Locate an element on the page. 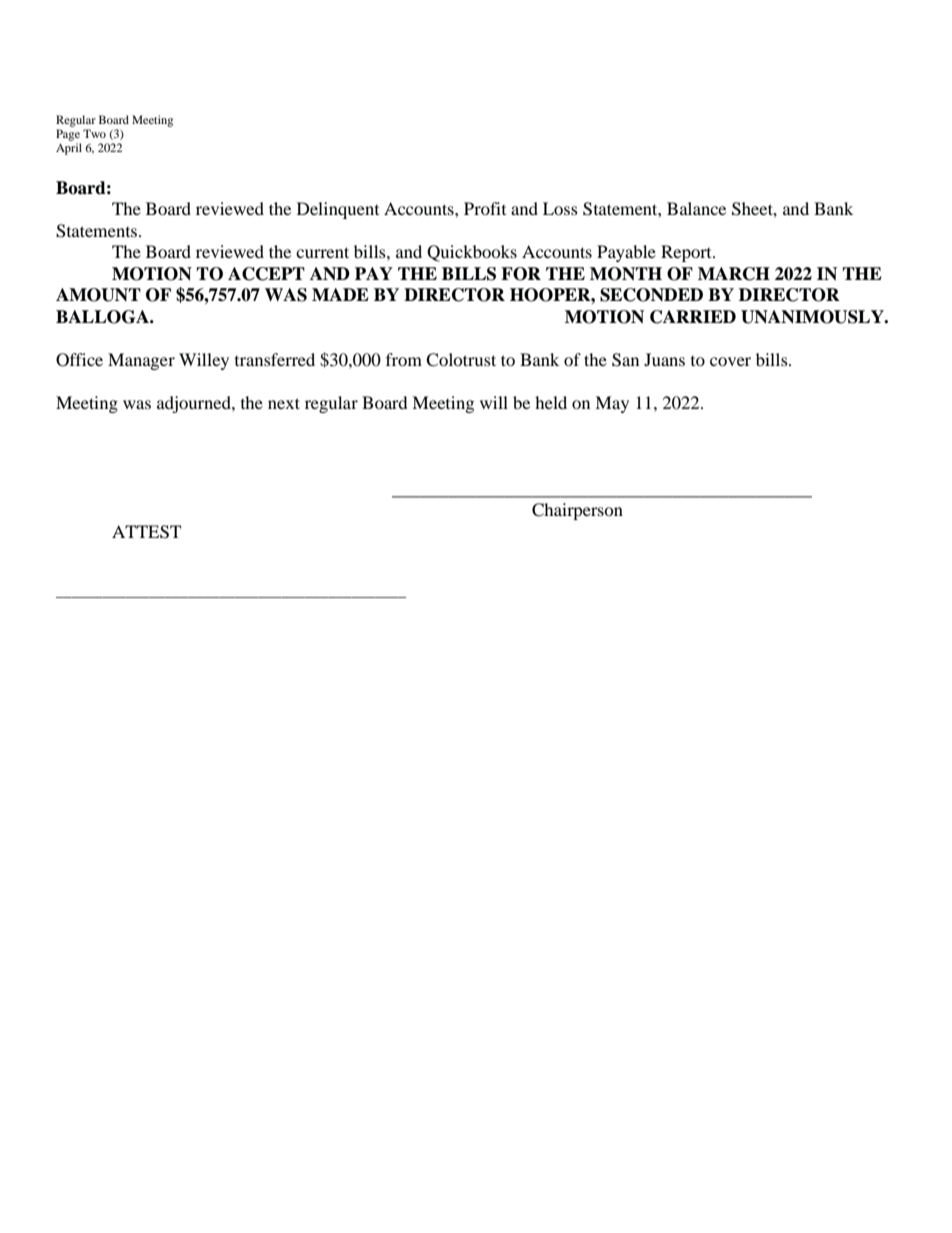  held is located at coordinates (551, 402).
